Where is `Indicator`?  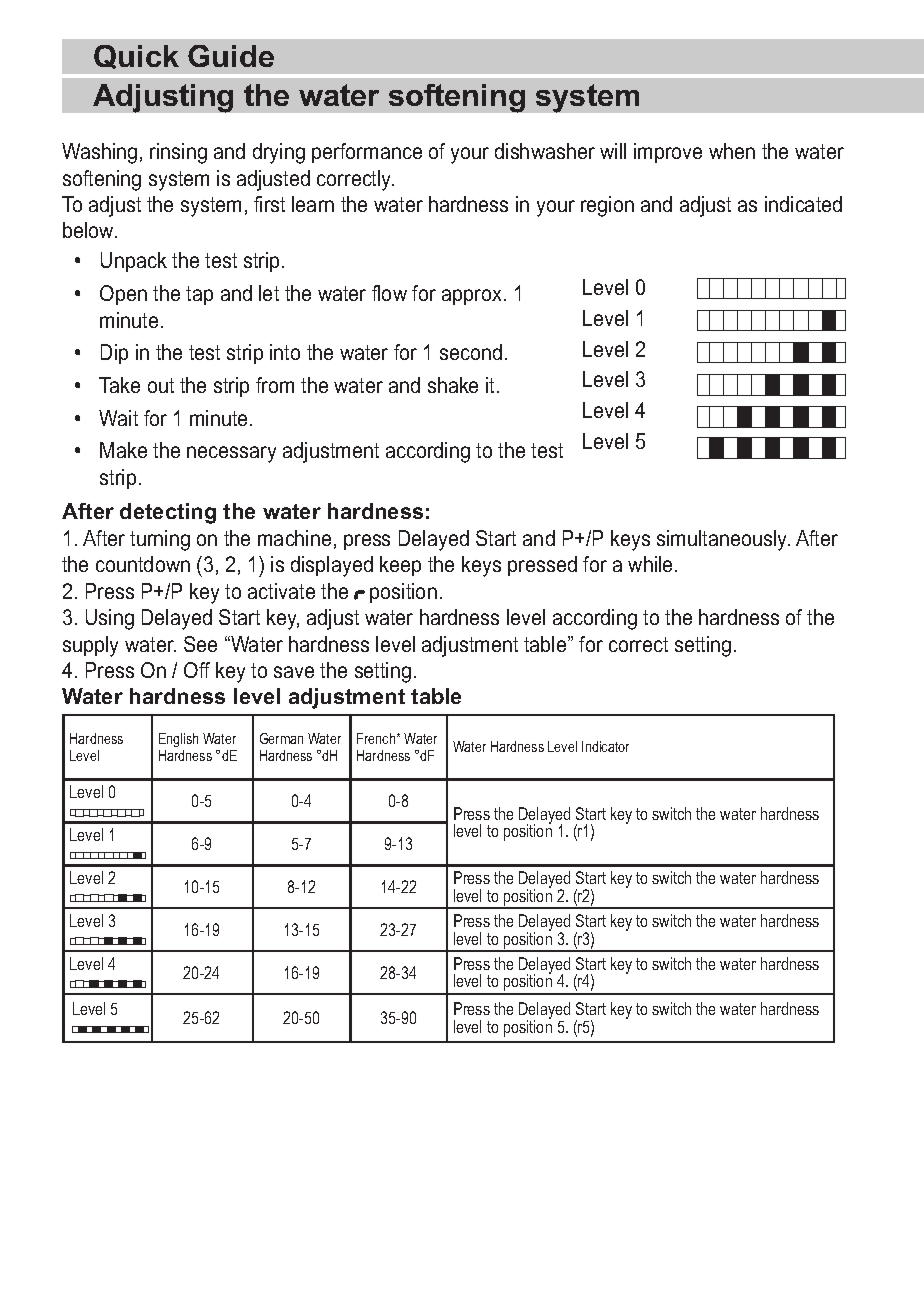 Indicator is located at coordinates (605, 746).
